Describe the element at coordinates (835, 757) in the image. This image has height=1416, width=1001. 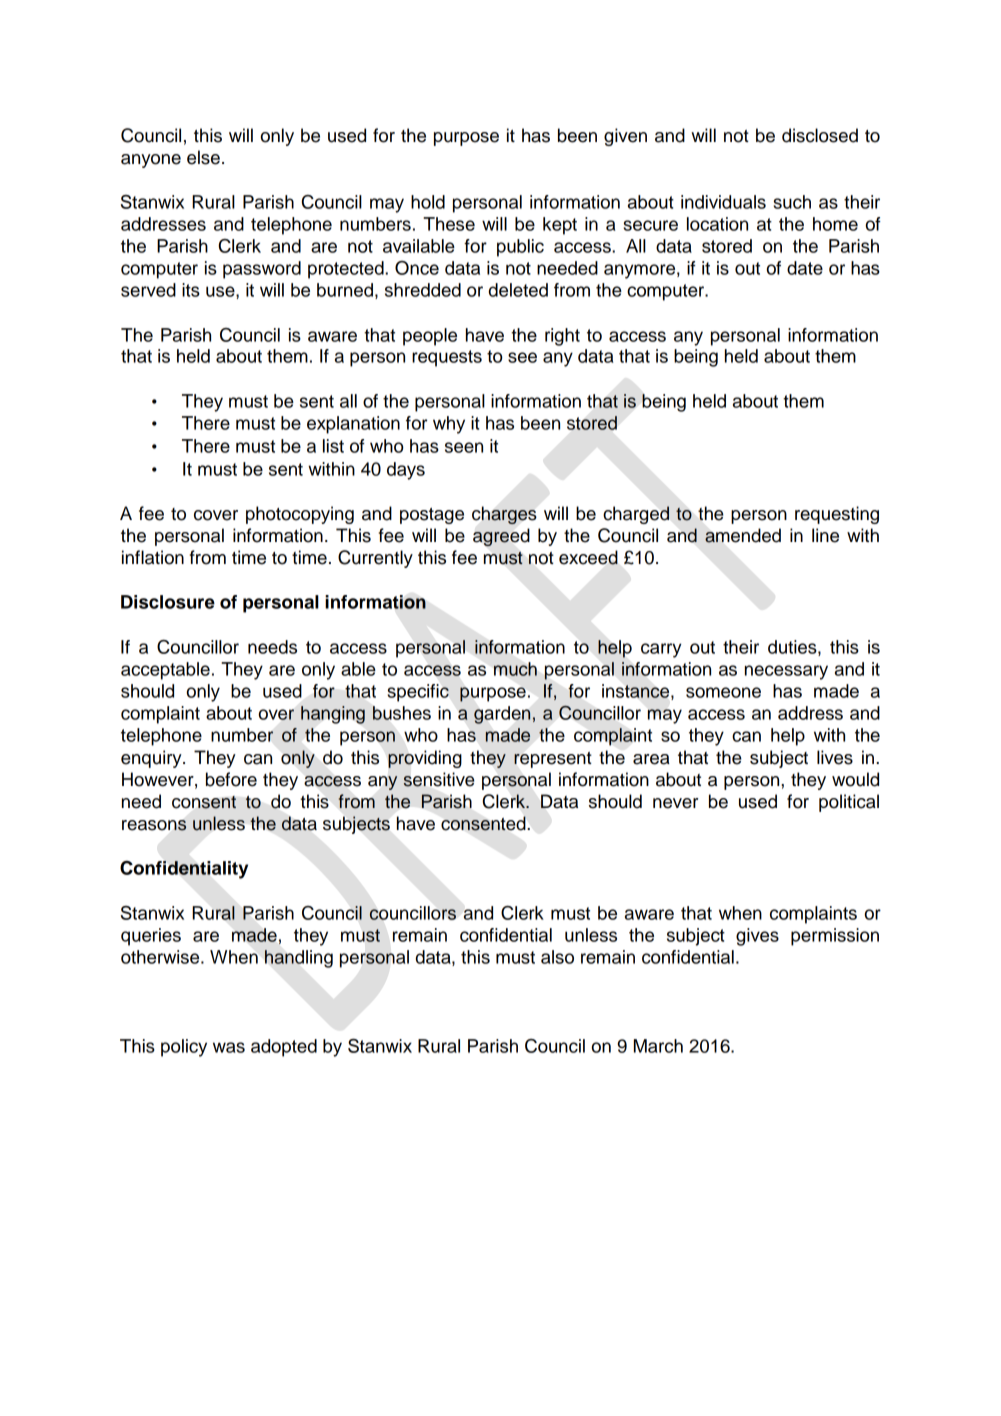
I see `lives` at that location.
